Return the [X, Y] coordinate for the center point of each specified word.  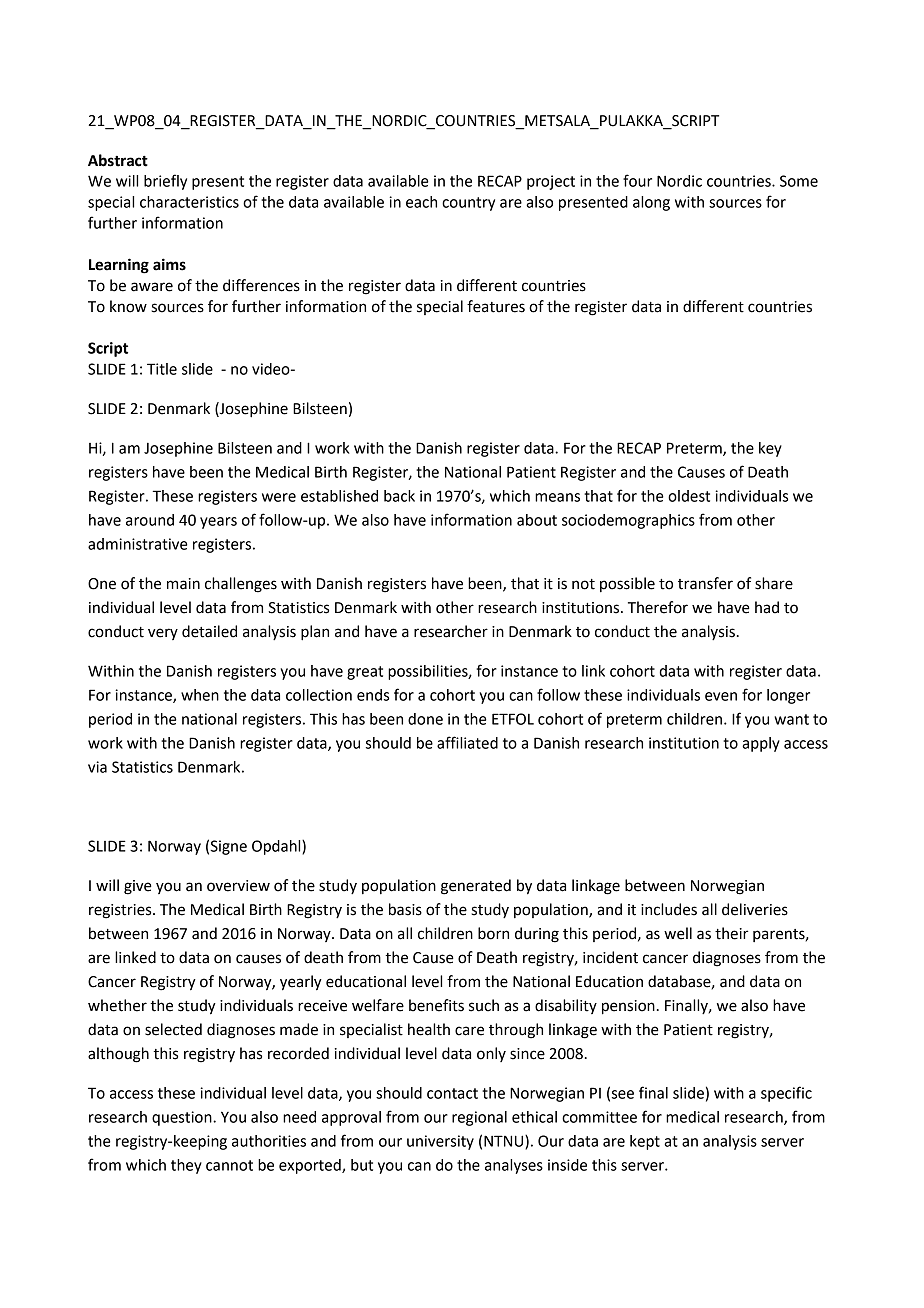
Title [162, 369]
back [399, 496]
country [468, 204]
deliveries [755, 909]
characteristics [189, 202]
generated [476, 887]
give [138, 887]
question [183, 1118]
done [425, 719]
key [770, 449]
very [163, 634]
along [651, 203]
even [721, 696]
